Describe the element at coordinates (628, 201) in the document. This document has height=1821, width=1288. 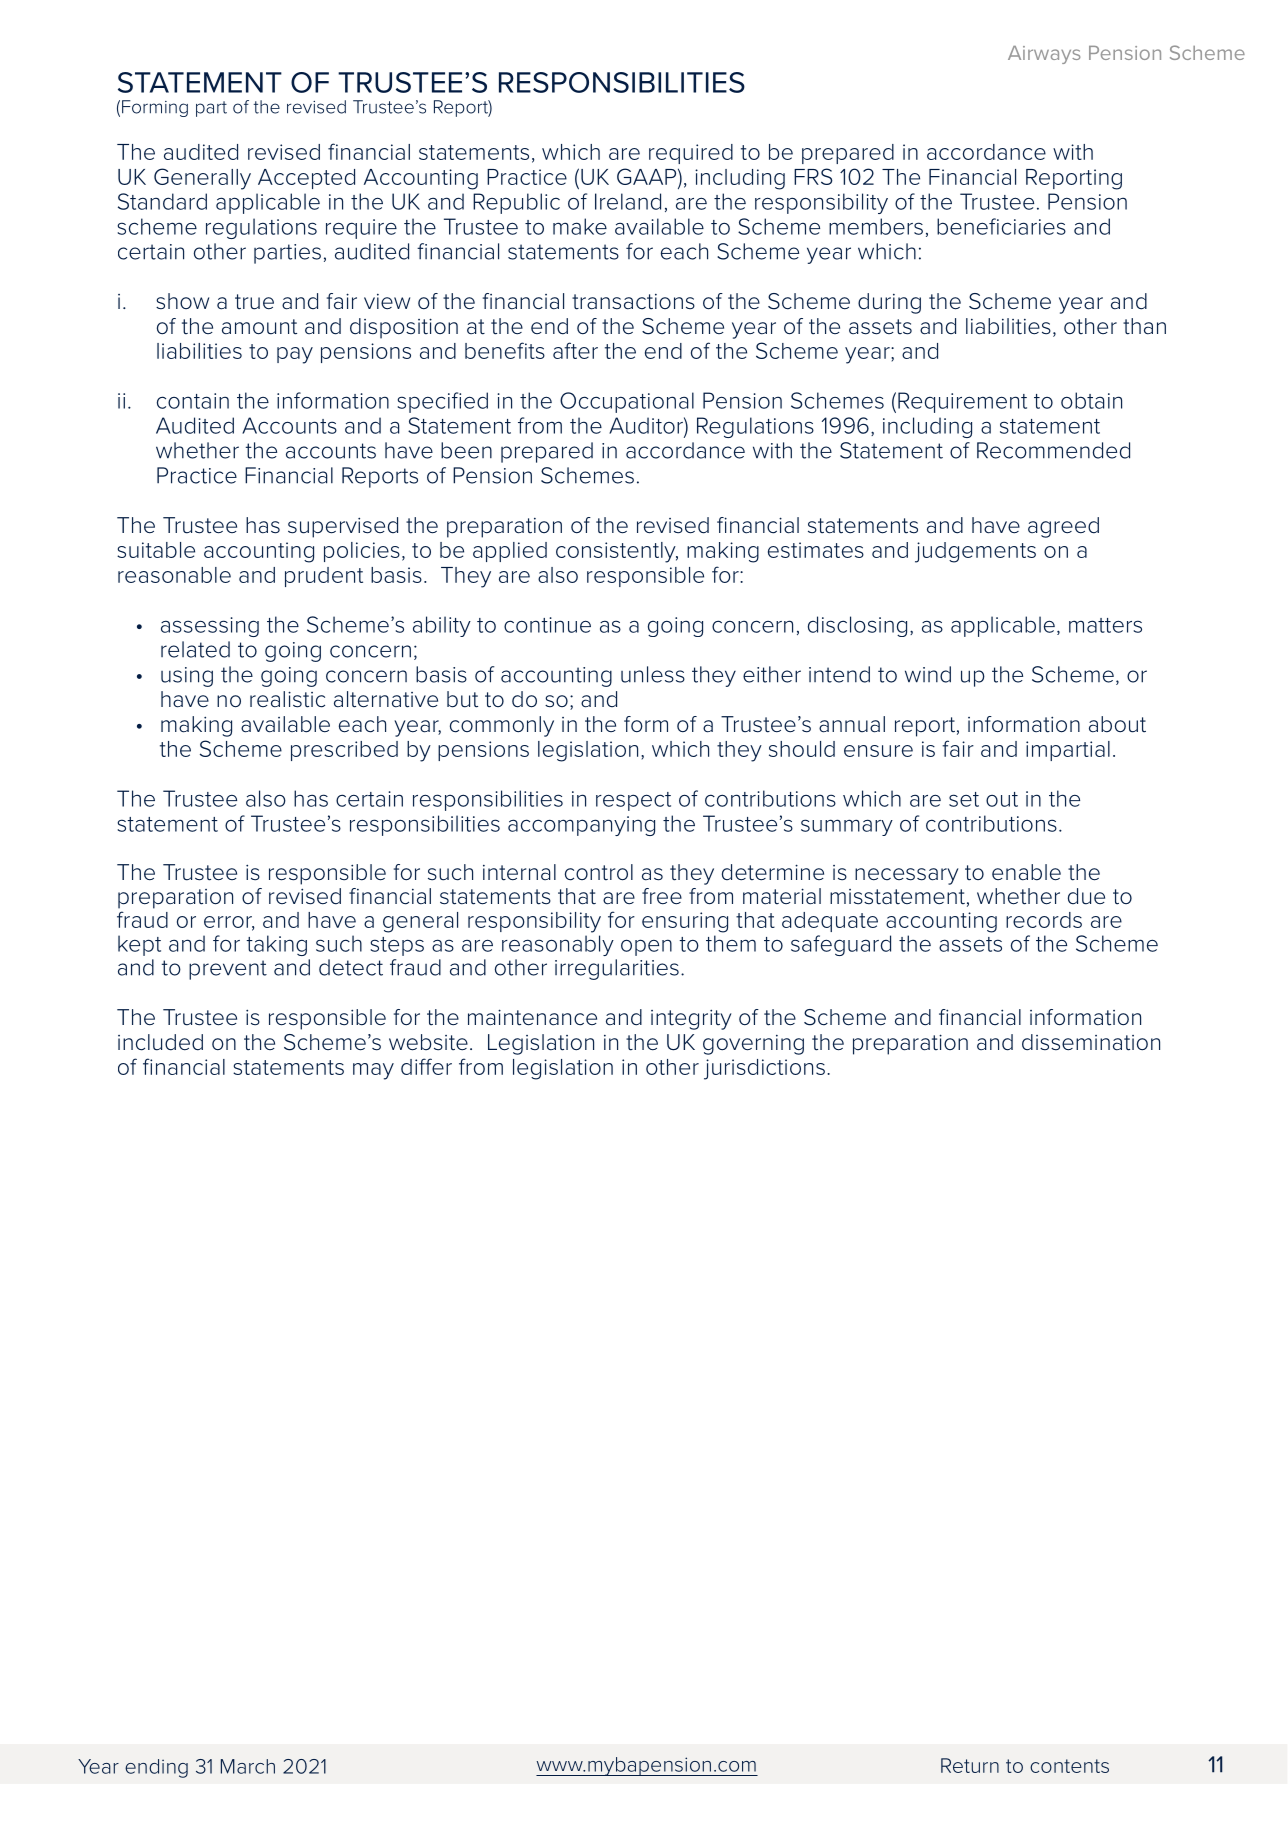
I see `Ireland` at that location.
